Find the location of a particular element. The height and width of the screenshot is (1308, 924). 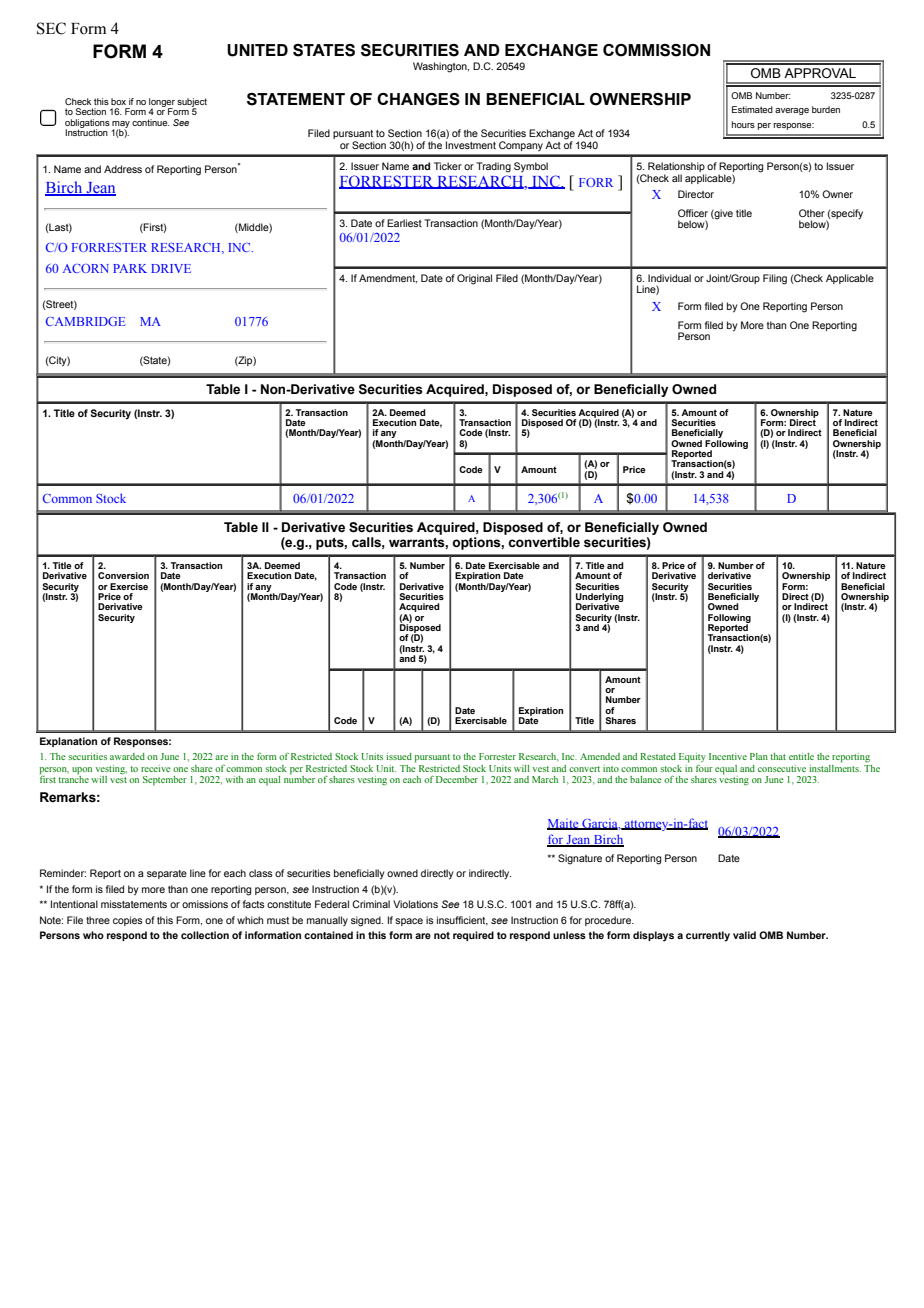

Conversion is located at coordinates (123, 575).
